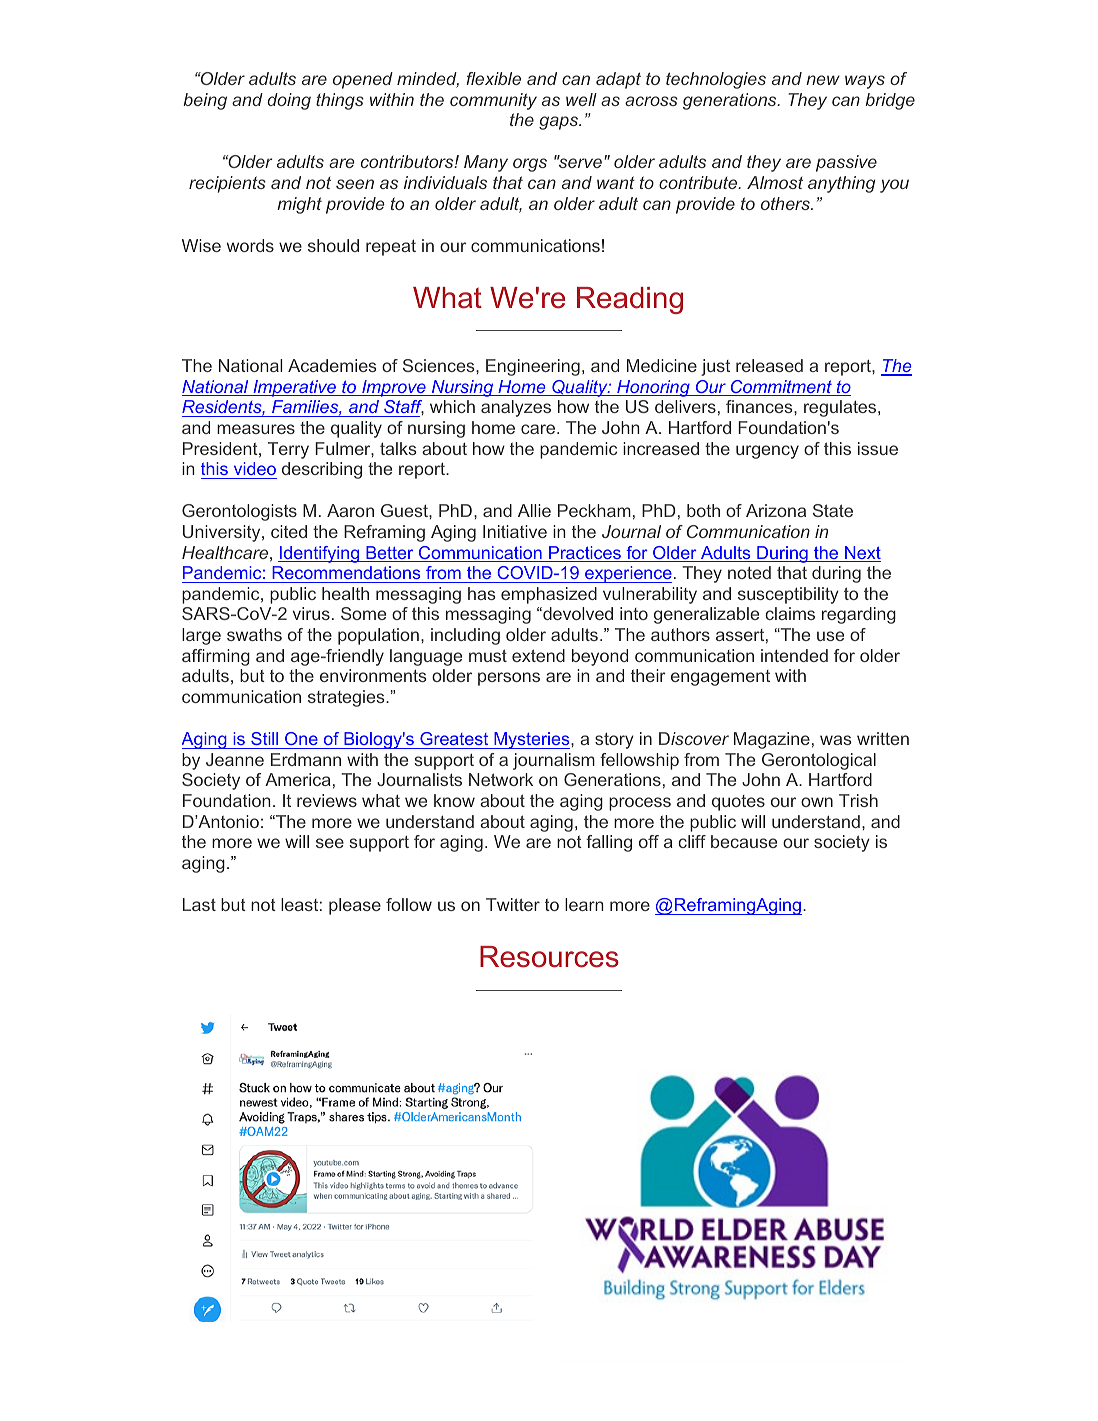  What do you see at coordinates (534, 510) in the page?
I see `Allie` at bounding box center [534, 510].
